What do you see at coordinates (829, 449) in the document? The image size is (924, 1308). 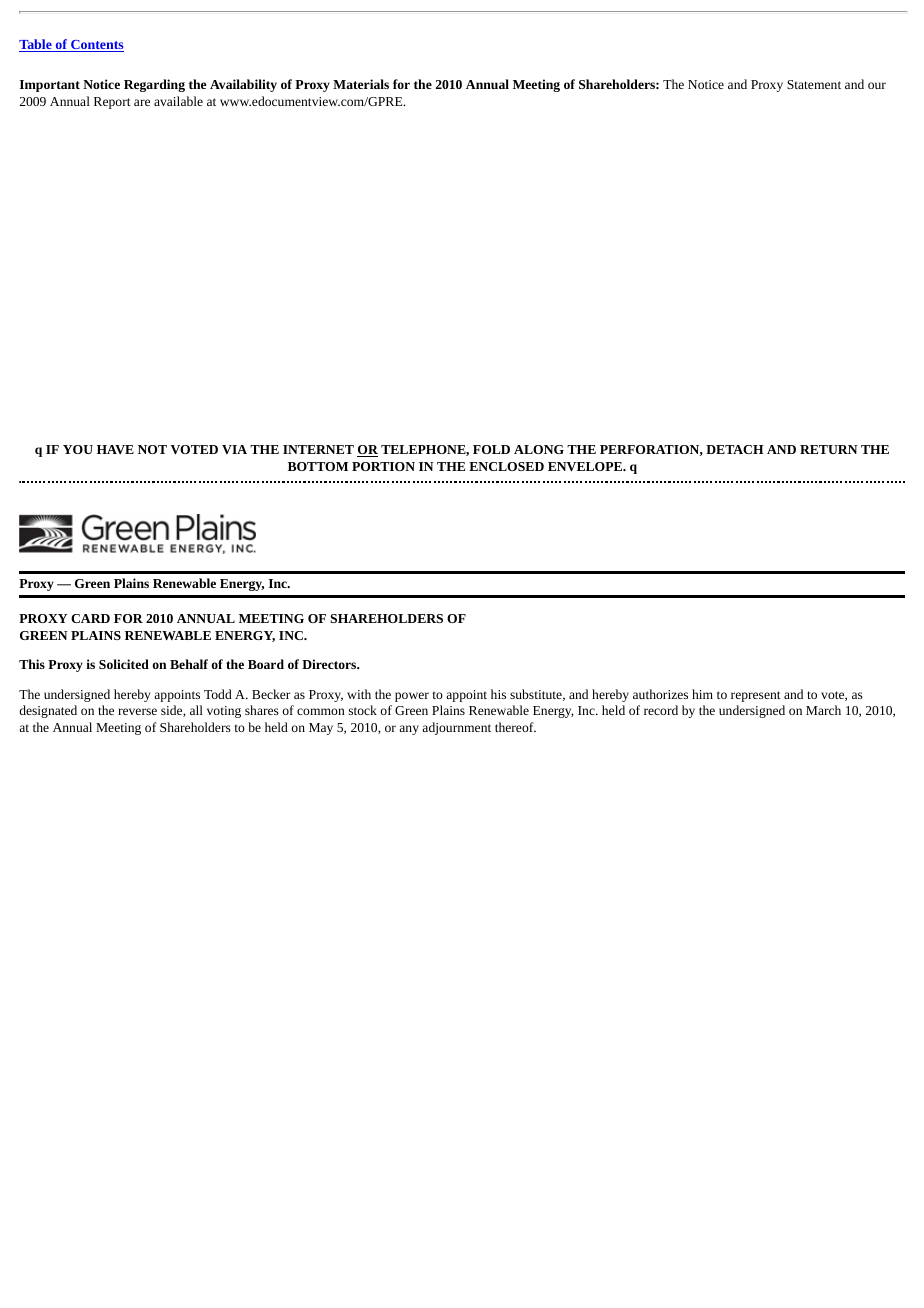 I see `RETURN` at bounding box center [829, 449].
